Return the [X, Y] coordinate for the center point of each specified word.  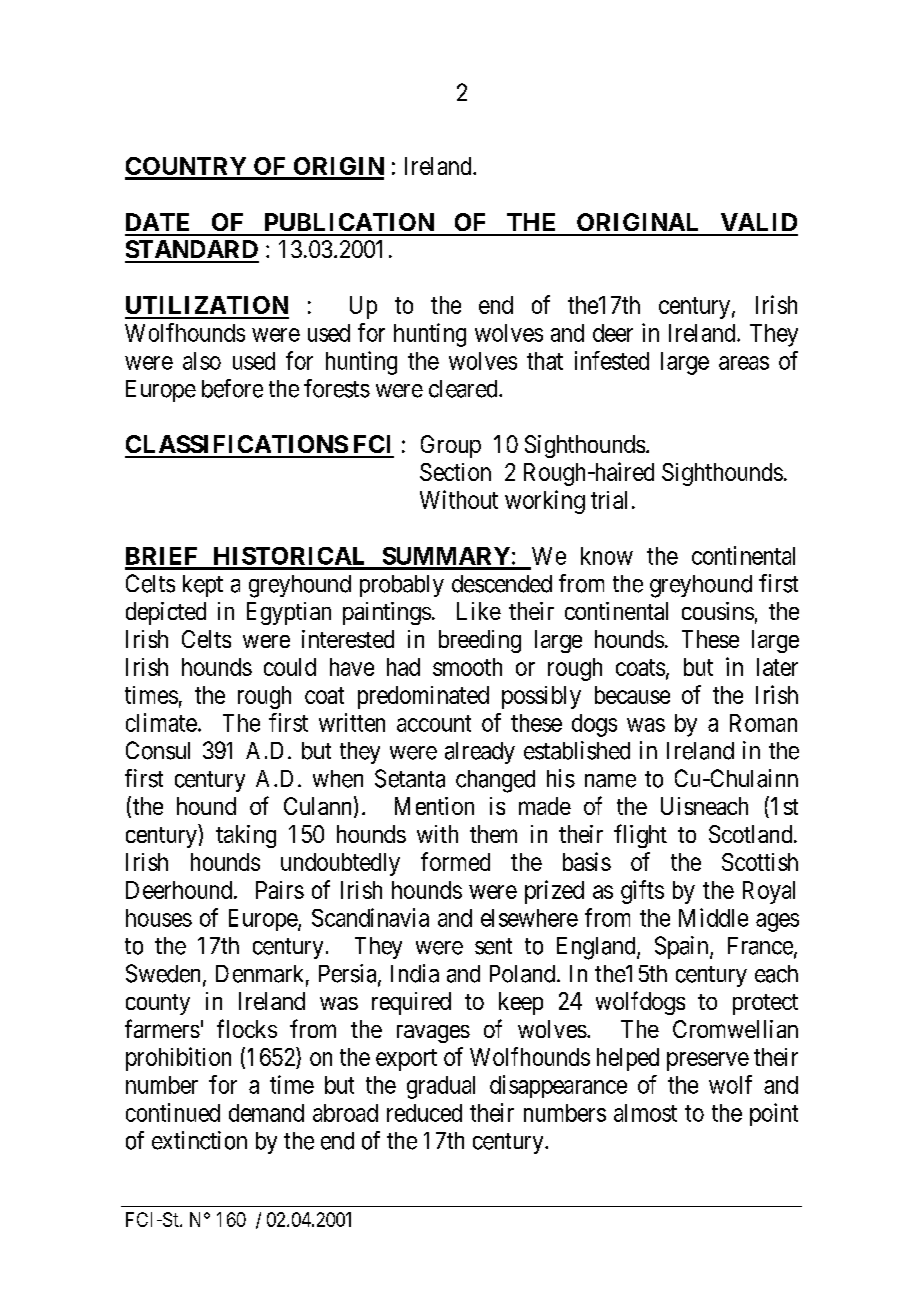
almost [645, 1113]
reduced [424, 1113]
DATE [157, 222]
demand [266, 1113]
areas [744, 363]
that [545, 361]
